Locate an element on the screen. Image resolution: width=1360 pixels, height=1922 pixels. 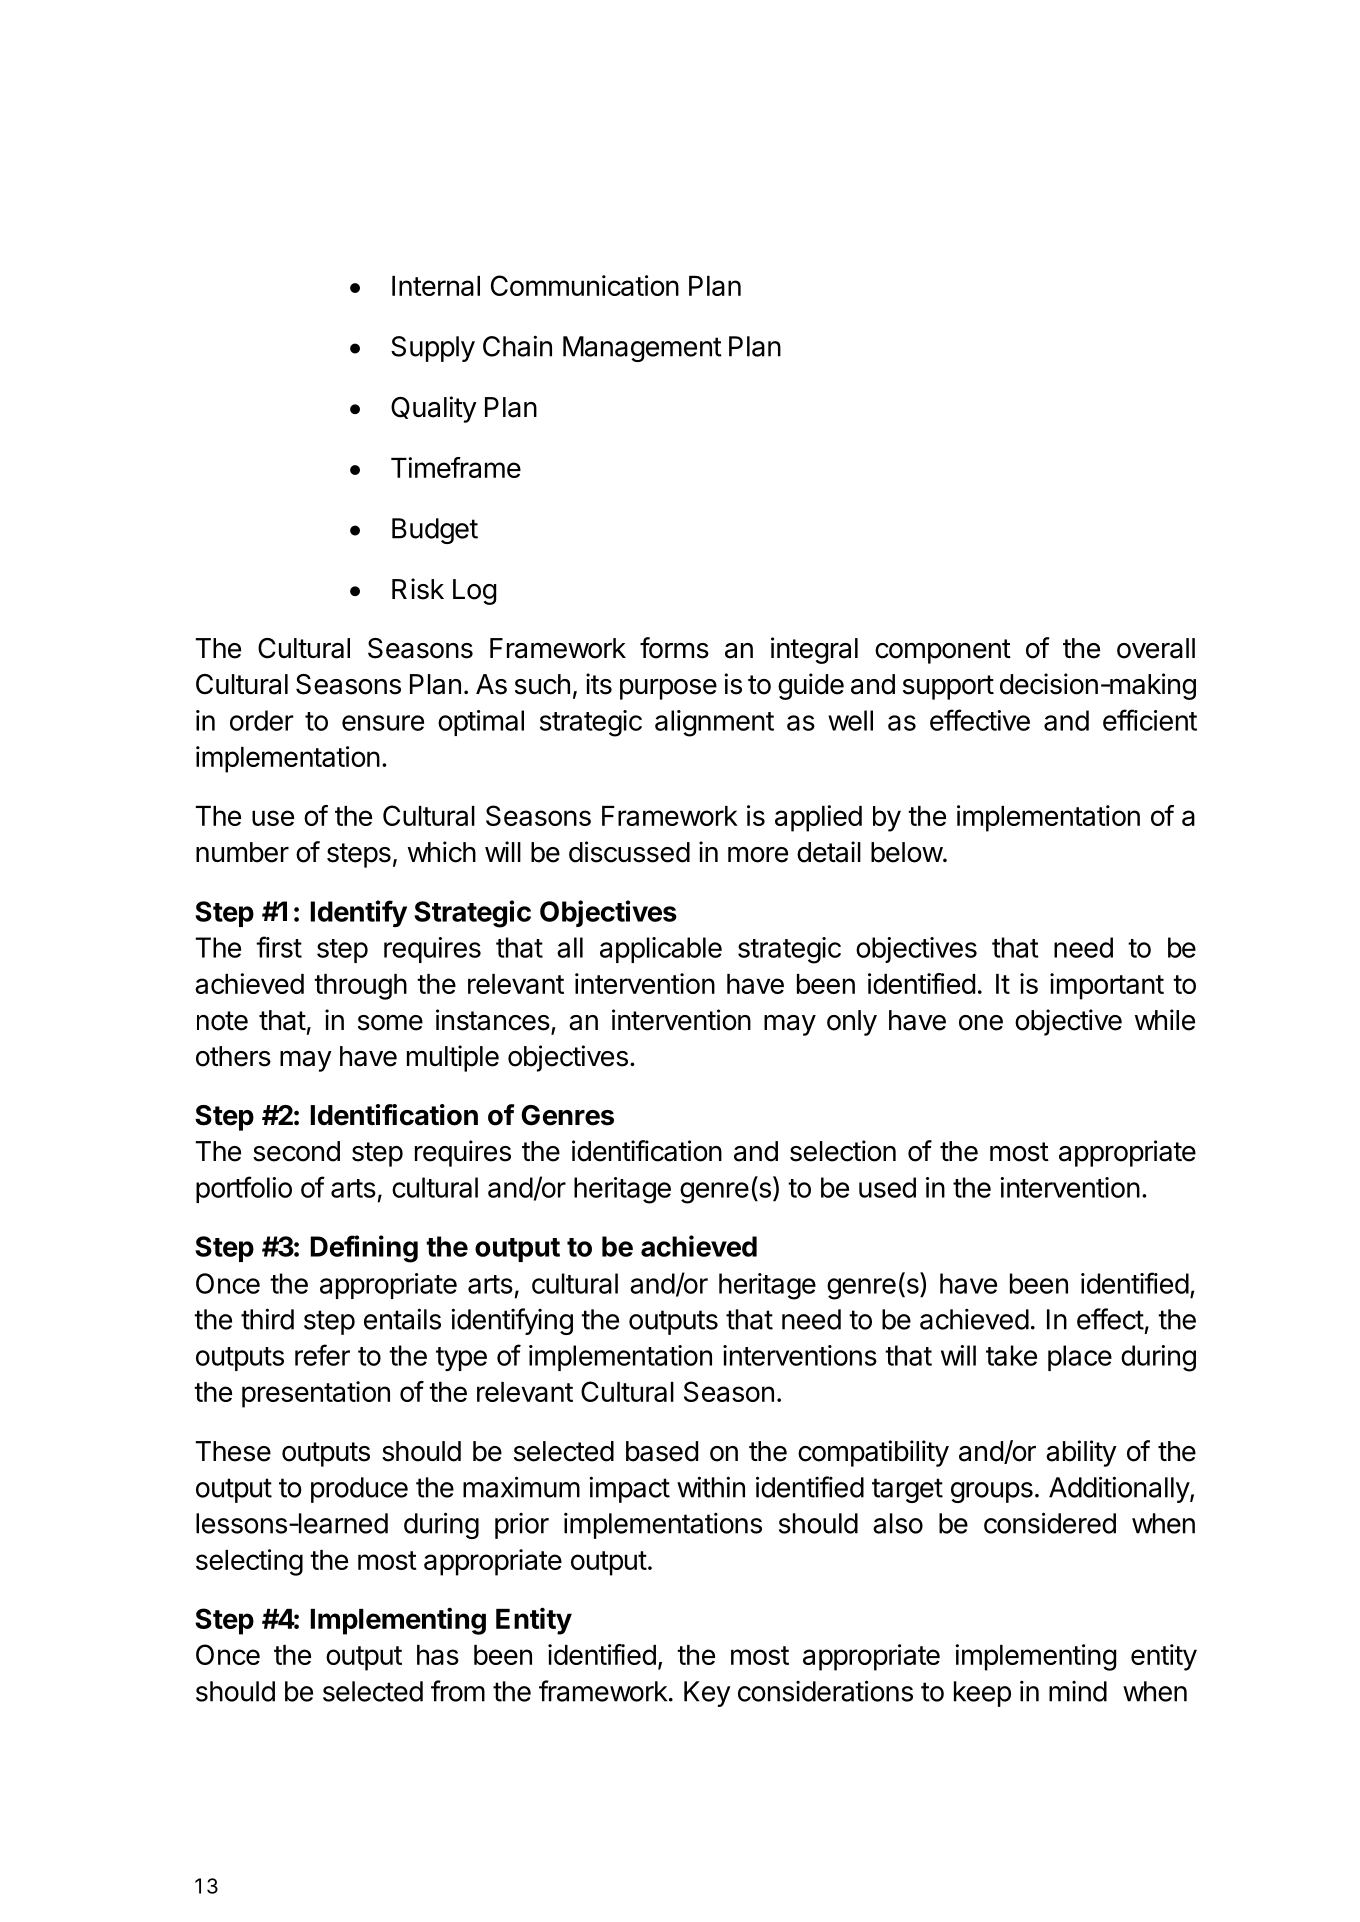
Management is located at coordinates (642, 349).
